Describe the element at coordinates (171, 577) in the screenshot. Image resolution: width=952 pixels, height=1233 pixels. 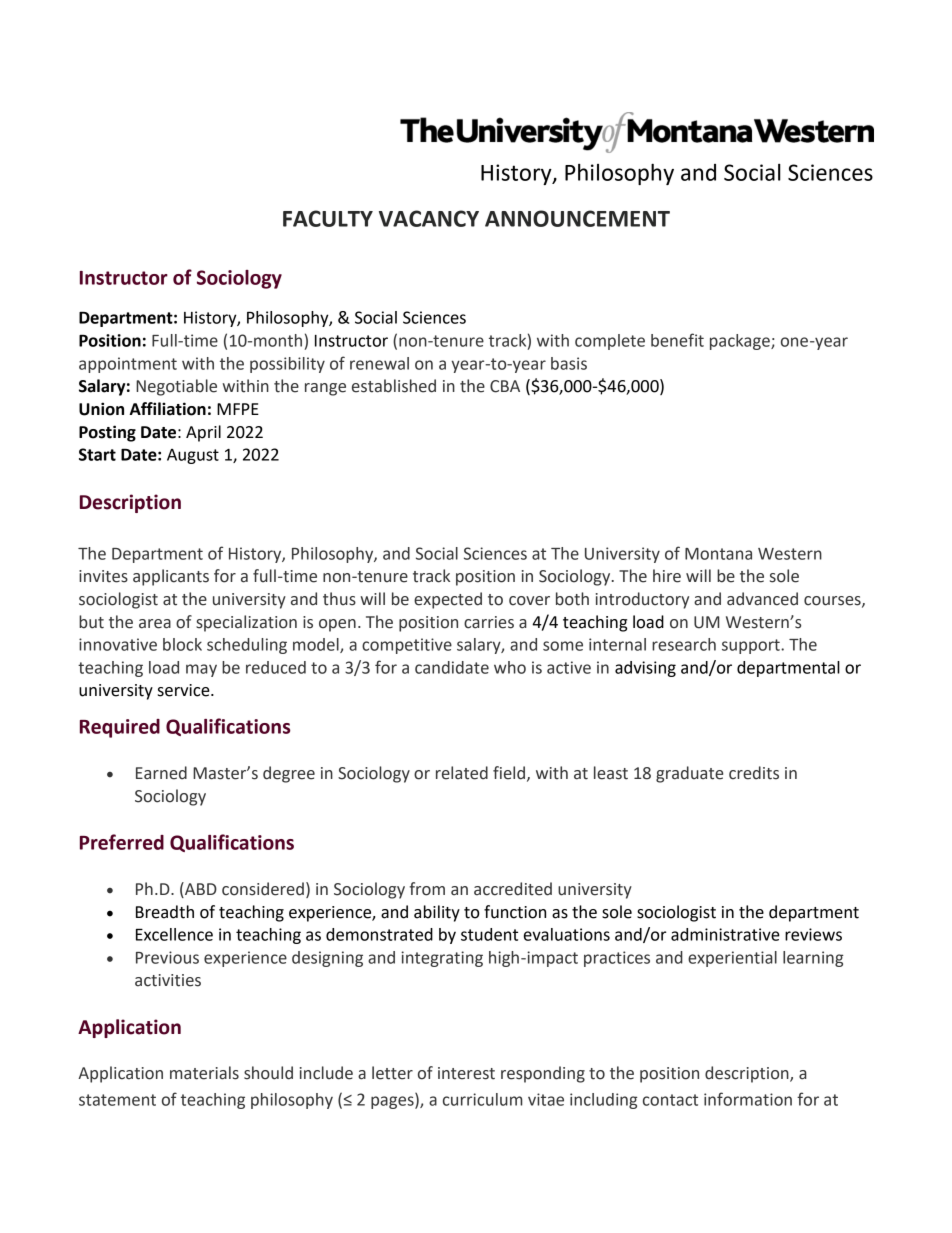
I see `applicants` at that location.
